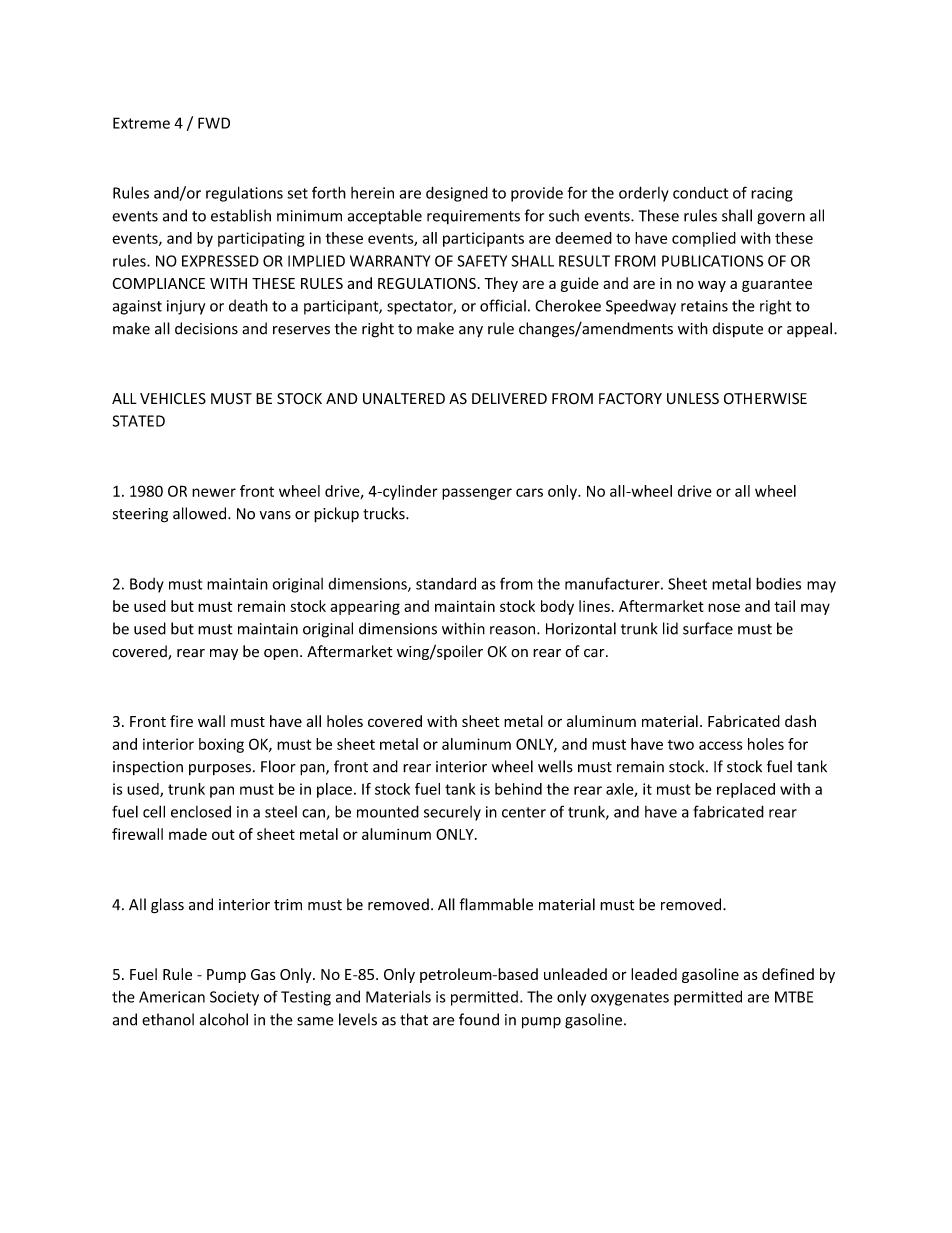 This screenshot has height=1233, width=952. I want to click on conduct, so click(700, 193).
